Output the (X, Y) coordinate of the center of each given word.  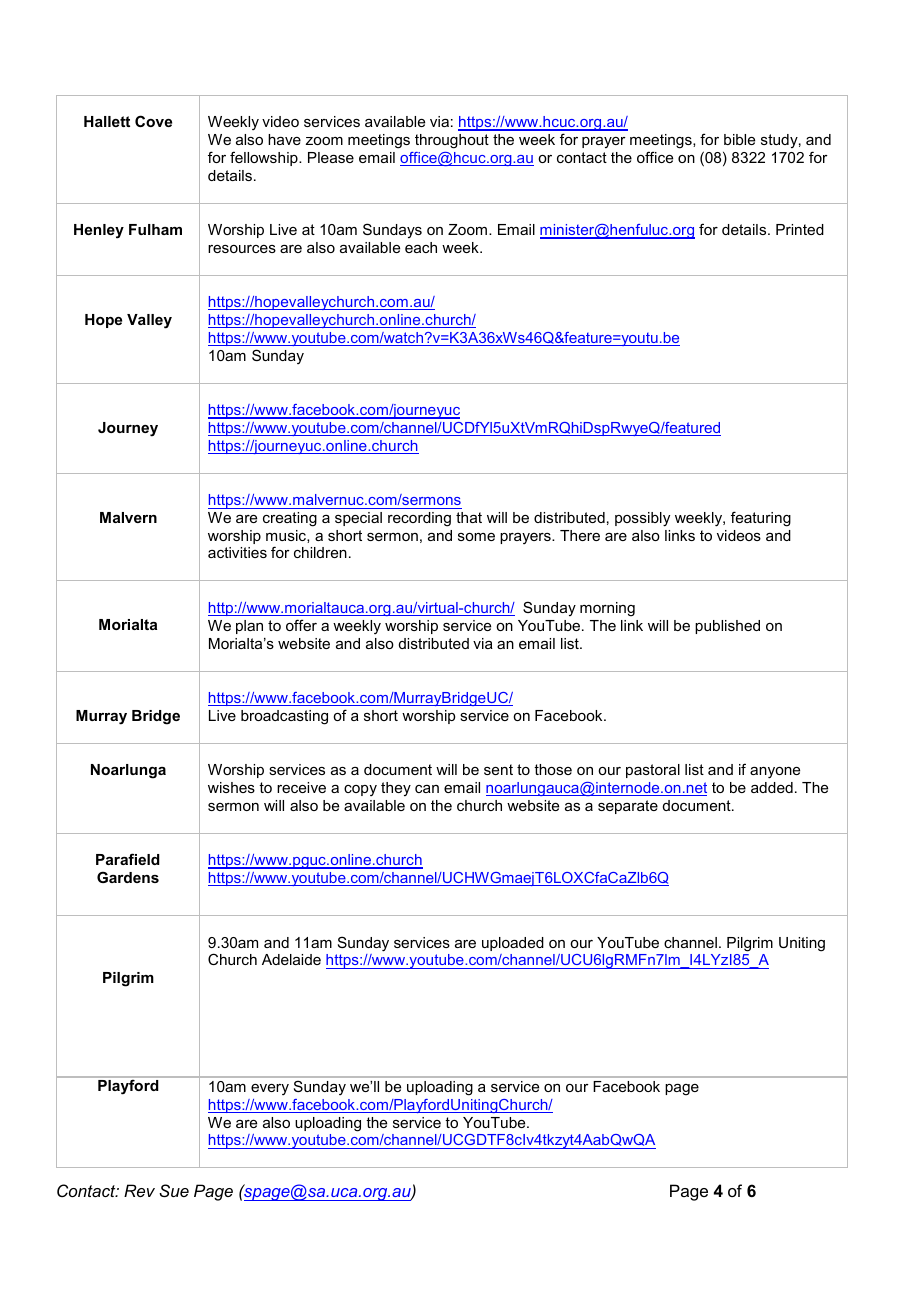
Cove (153, 121)
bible (739, 139)
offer (301, 625)
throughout (452, 141)
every (270, 1089)
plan (249, 627)
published (727, 627)
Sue (174, 1190)
